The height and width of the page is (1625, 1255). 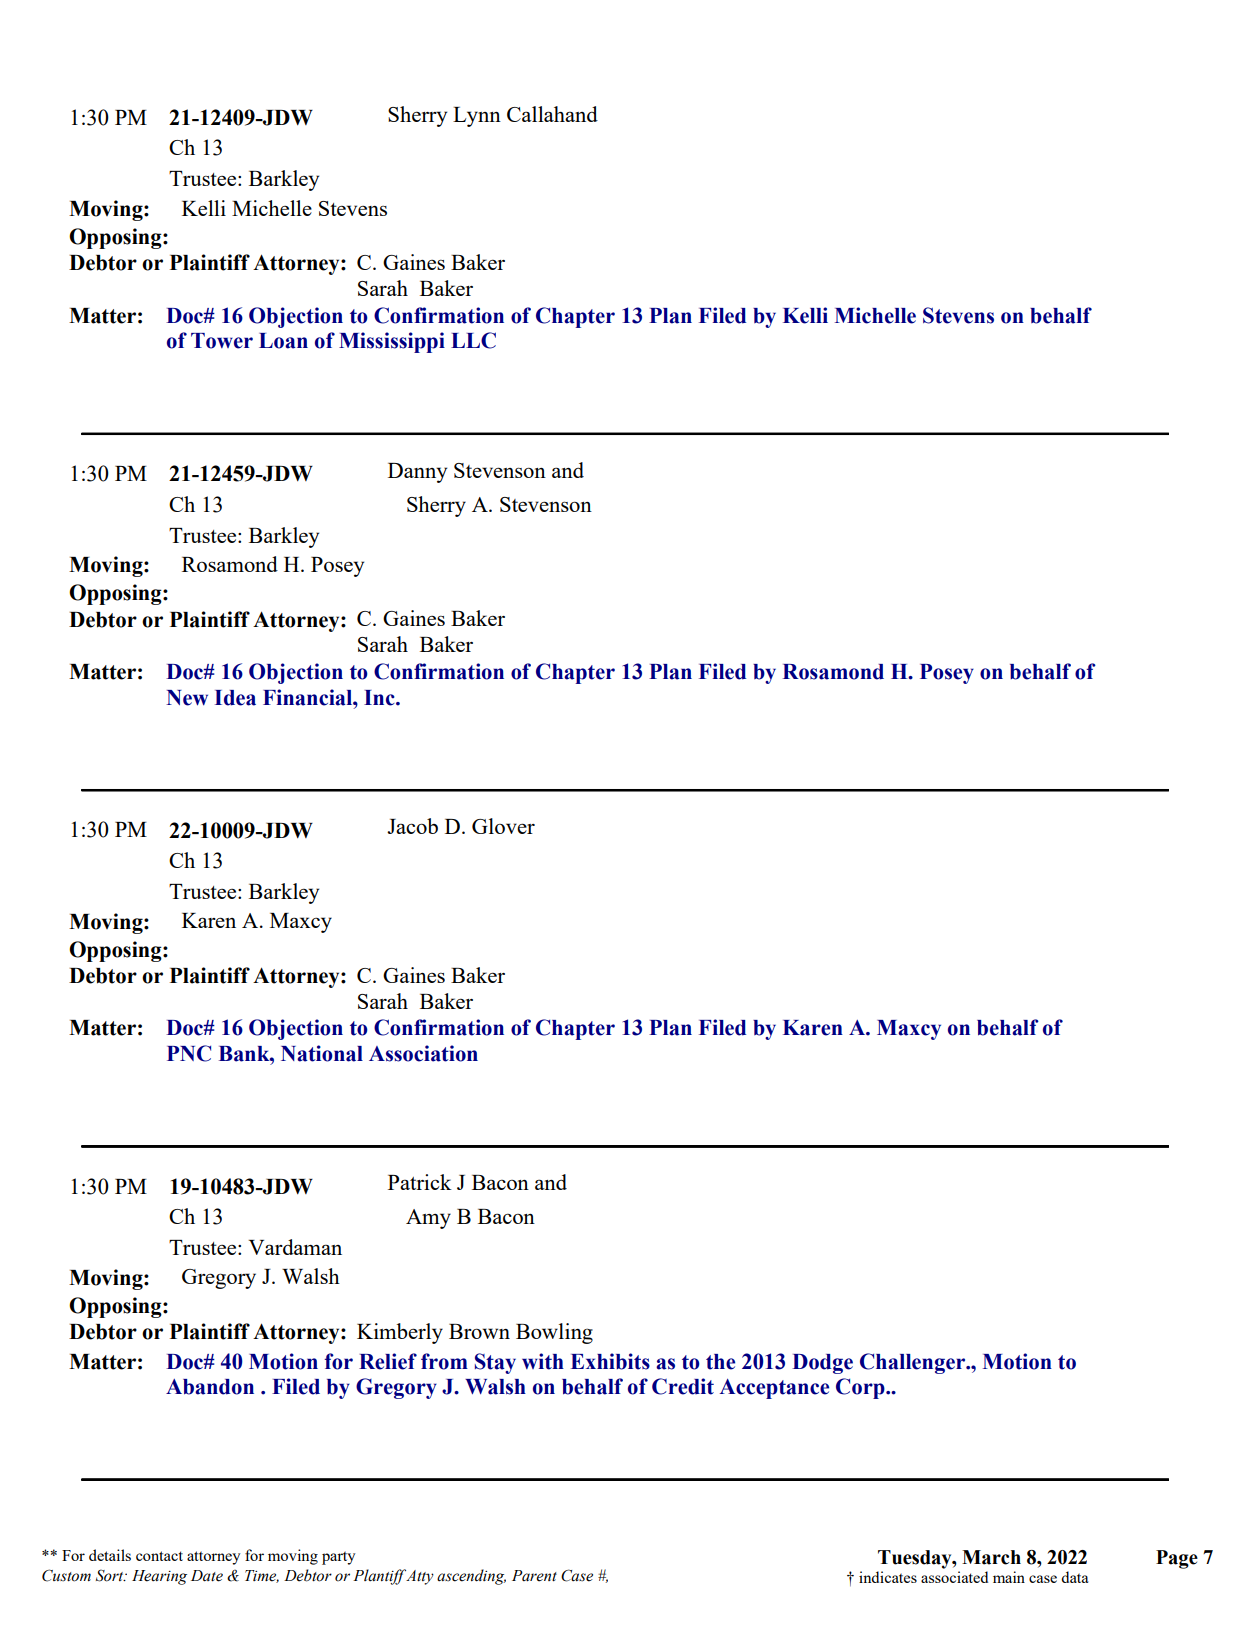 I want to click on Glover, so click(x=503, y=826).
